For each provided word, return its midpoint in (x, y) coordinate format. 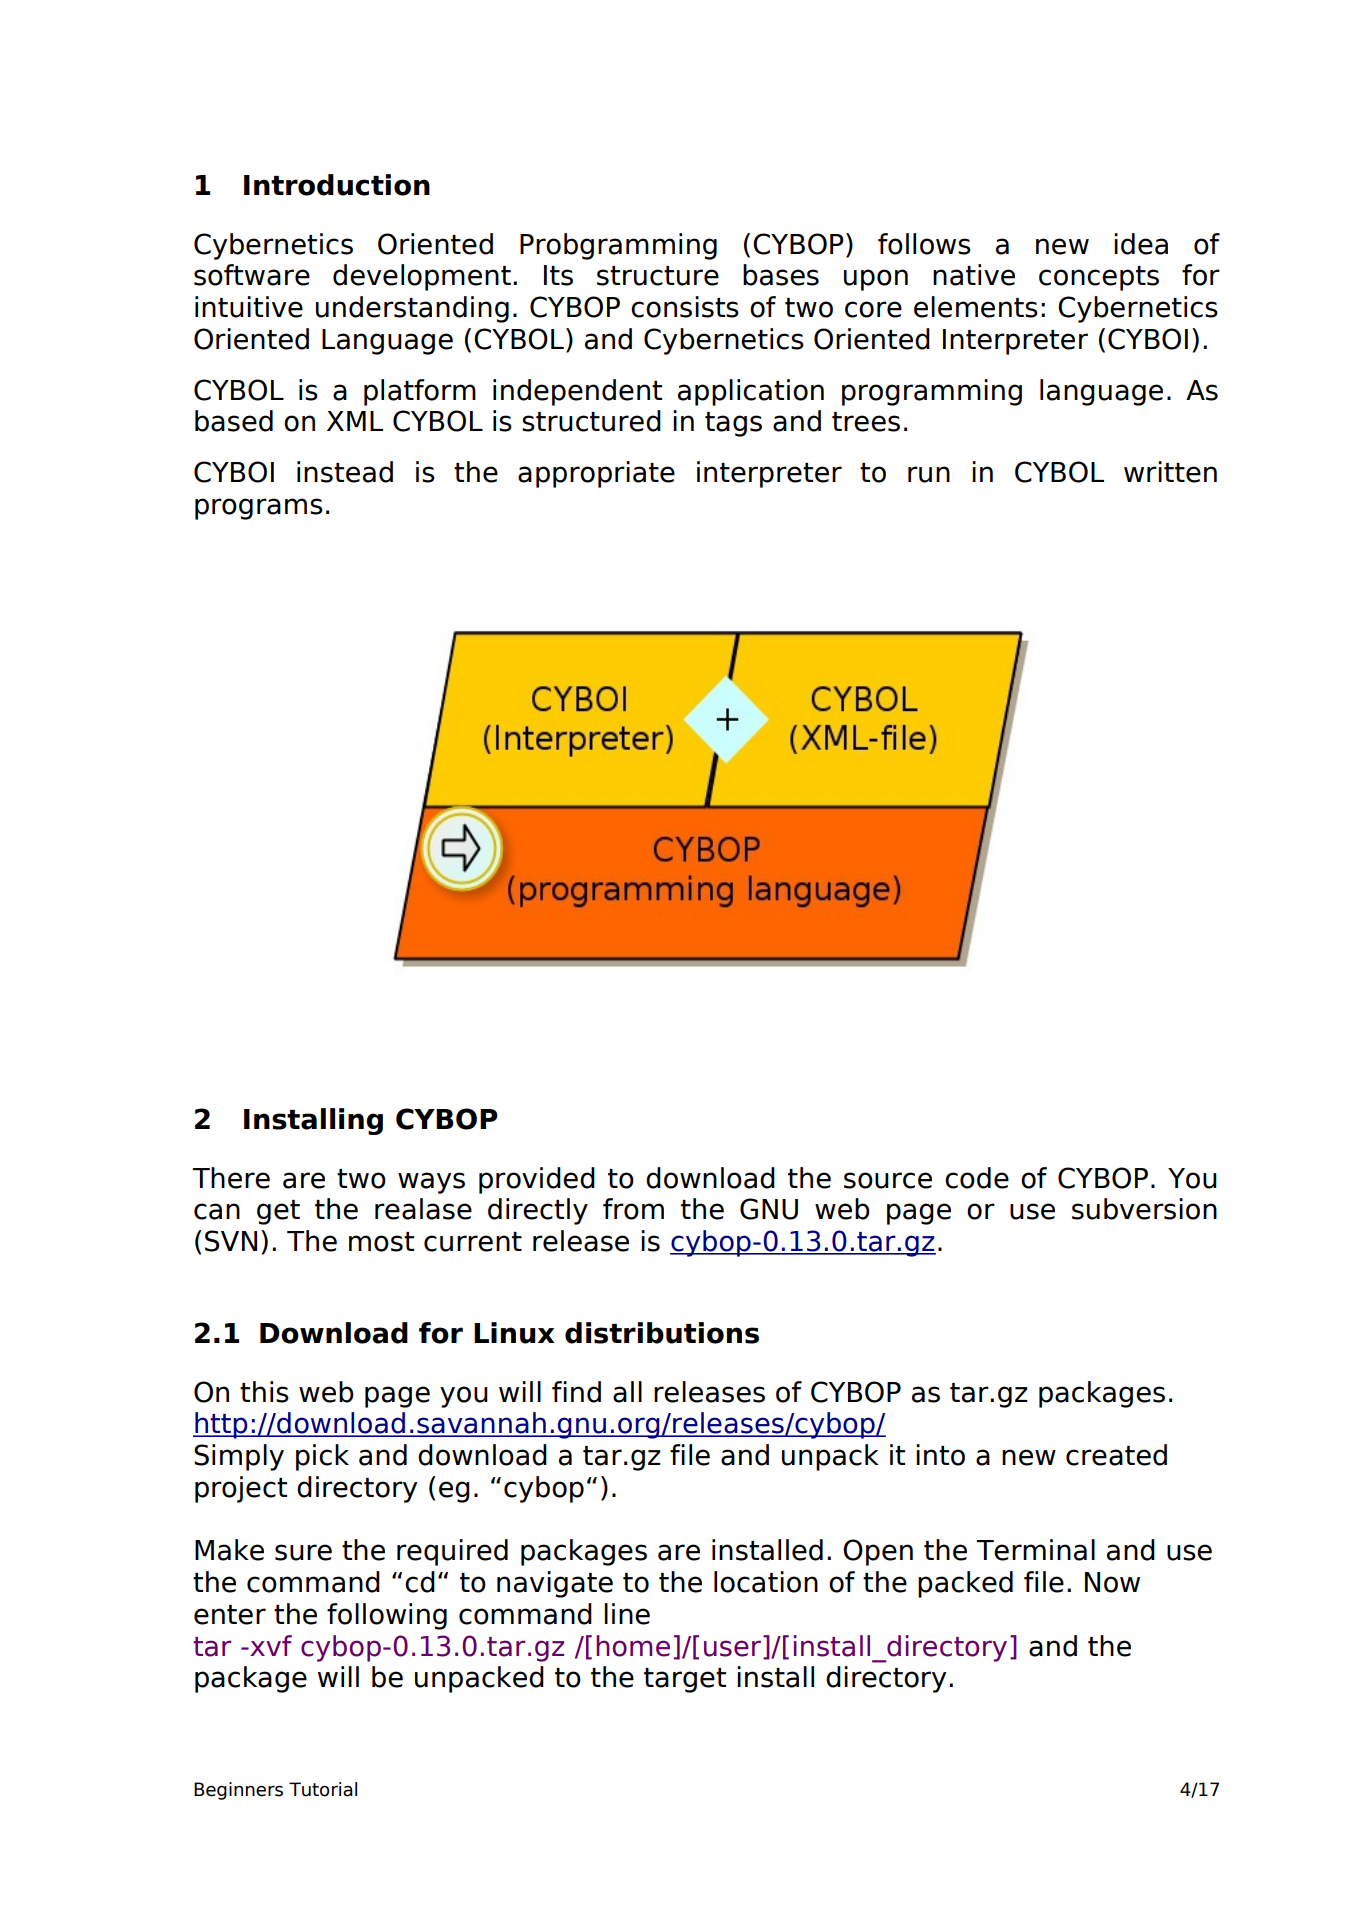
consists (685, 307)
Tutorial (323, 1789)
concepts (1099, 278)
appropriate (596, 474)
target (685, 1680)
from (633, 1209)
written (1170, 472)
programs (259, 509)
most (381, 1242)
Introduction (337, 185)
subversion (1144, 1209)
